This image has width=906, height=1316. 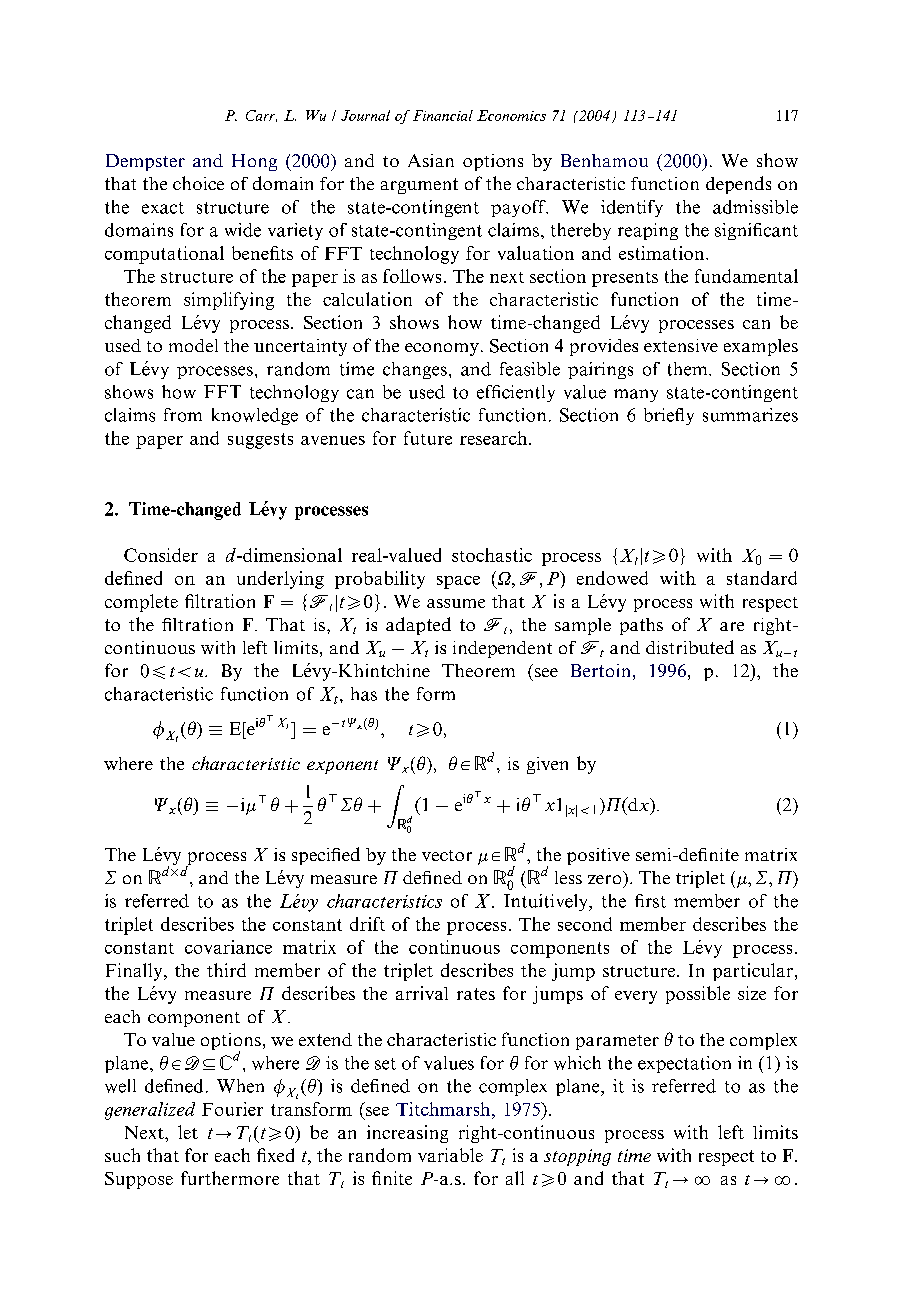 What do you see at coordinates (161, 555) in the image?
I see `Consider` at bounding box center [161, 555].
